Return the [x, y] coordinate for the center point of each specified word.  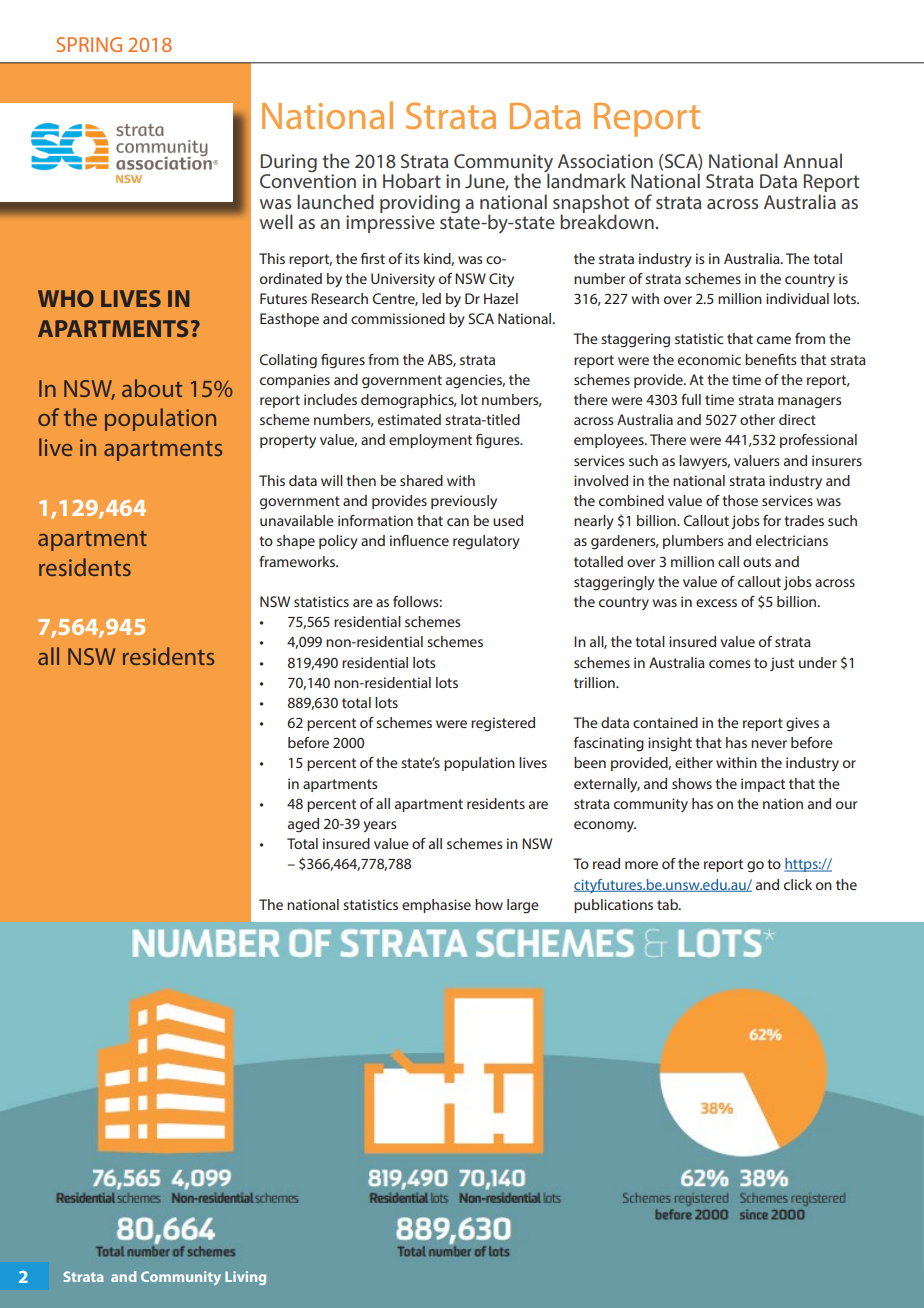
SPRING [89, 44]
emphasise [436, 906]
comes [730, 664]
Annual [812, 160]
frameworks [298, 561]
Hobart [412, 180]
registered [503, 724]
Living [245, 1278]
